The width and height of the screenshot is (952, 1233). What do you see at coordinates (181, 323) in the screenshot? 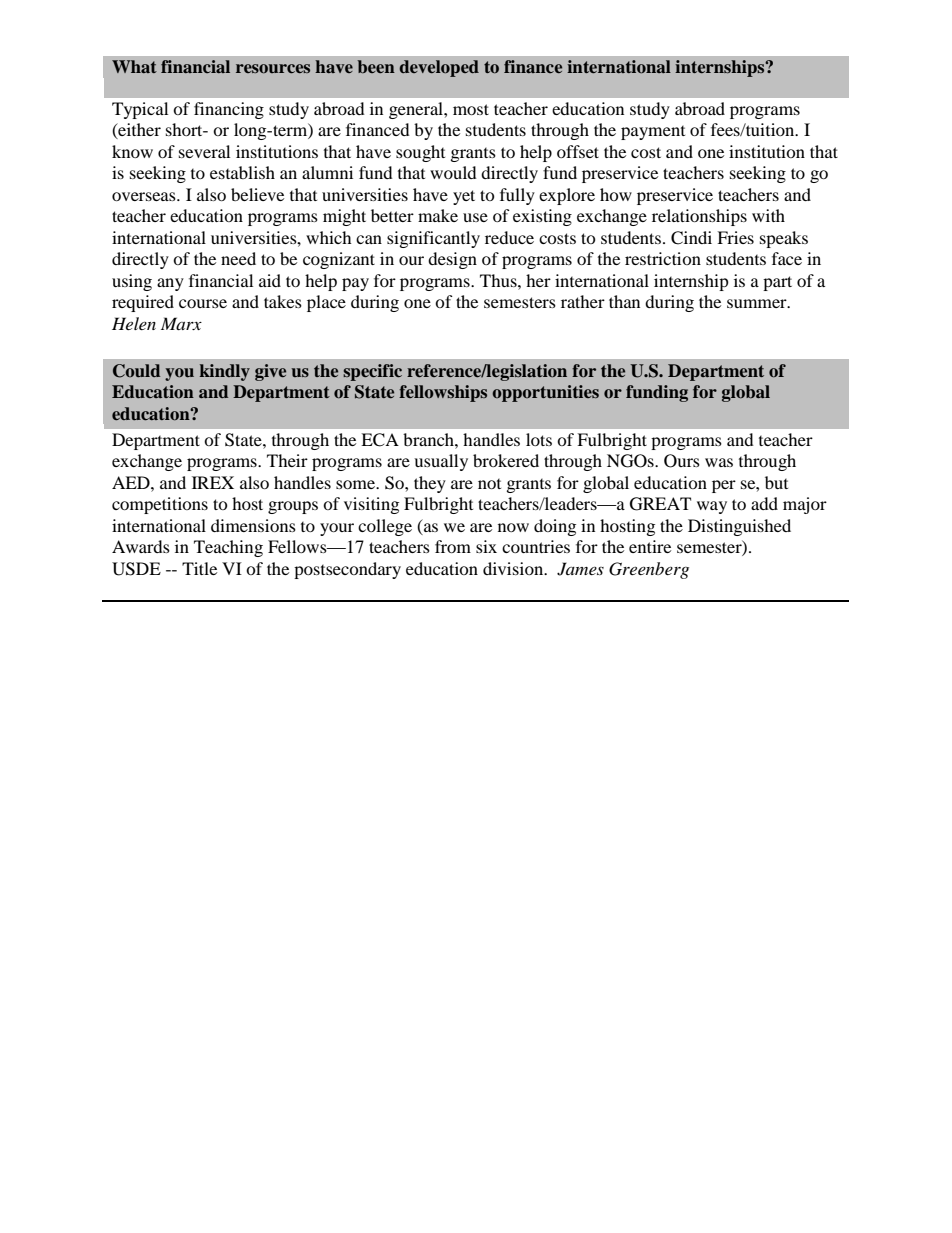
I see `Marx` at bounding box center [181, 323].
